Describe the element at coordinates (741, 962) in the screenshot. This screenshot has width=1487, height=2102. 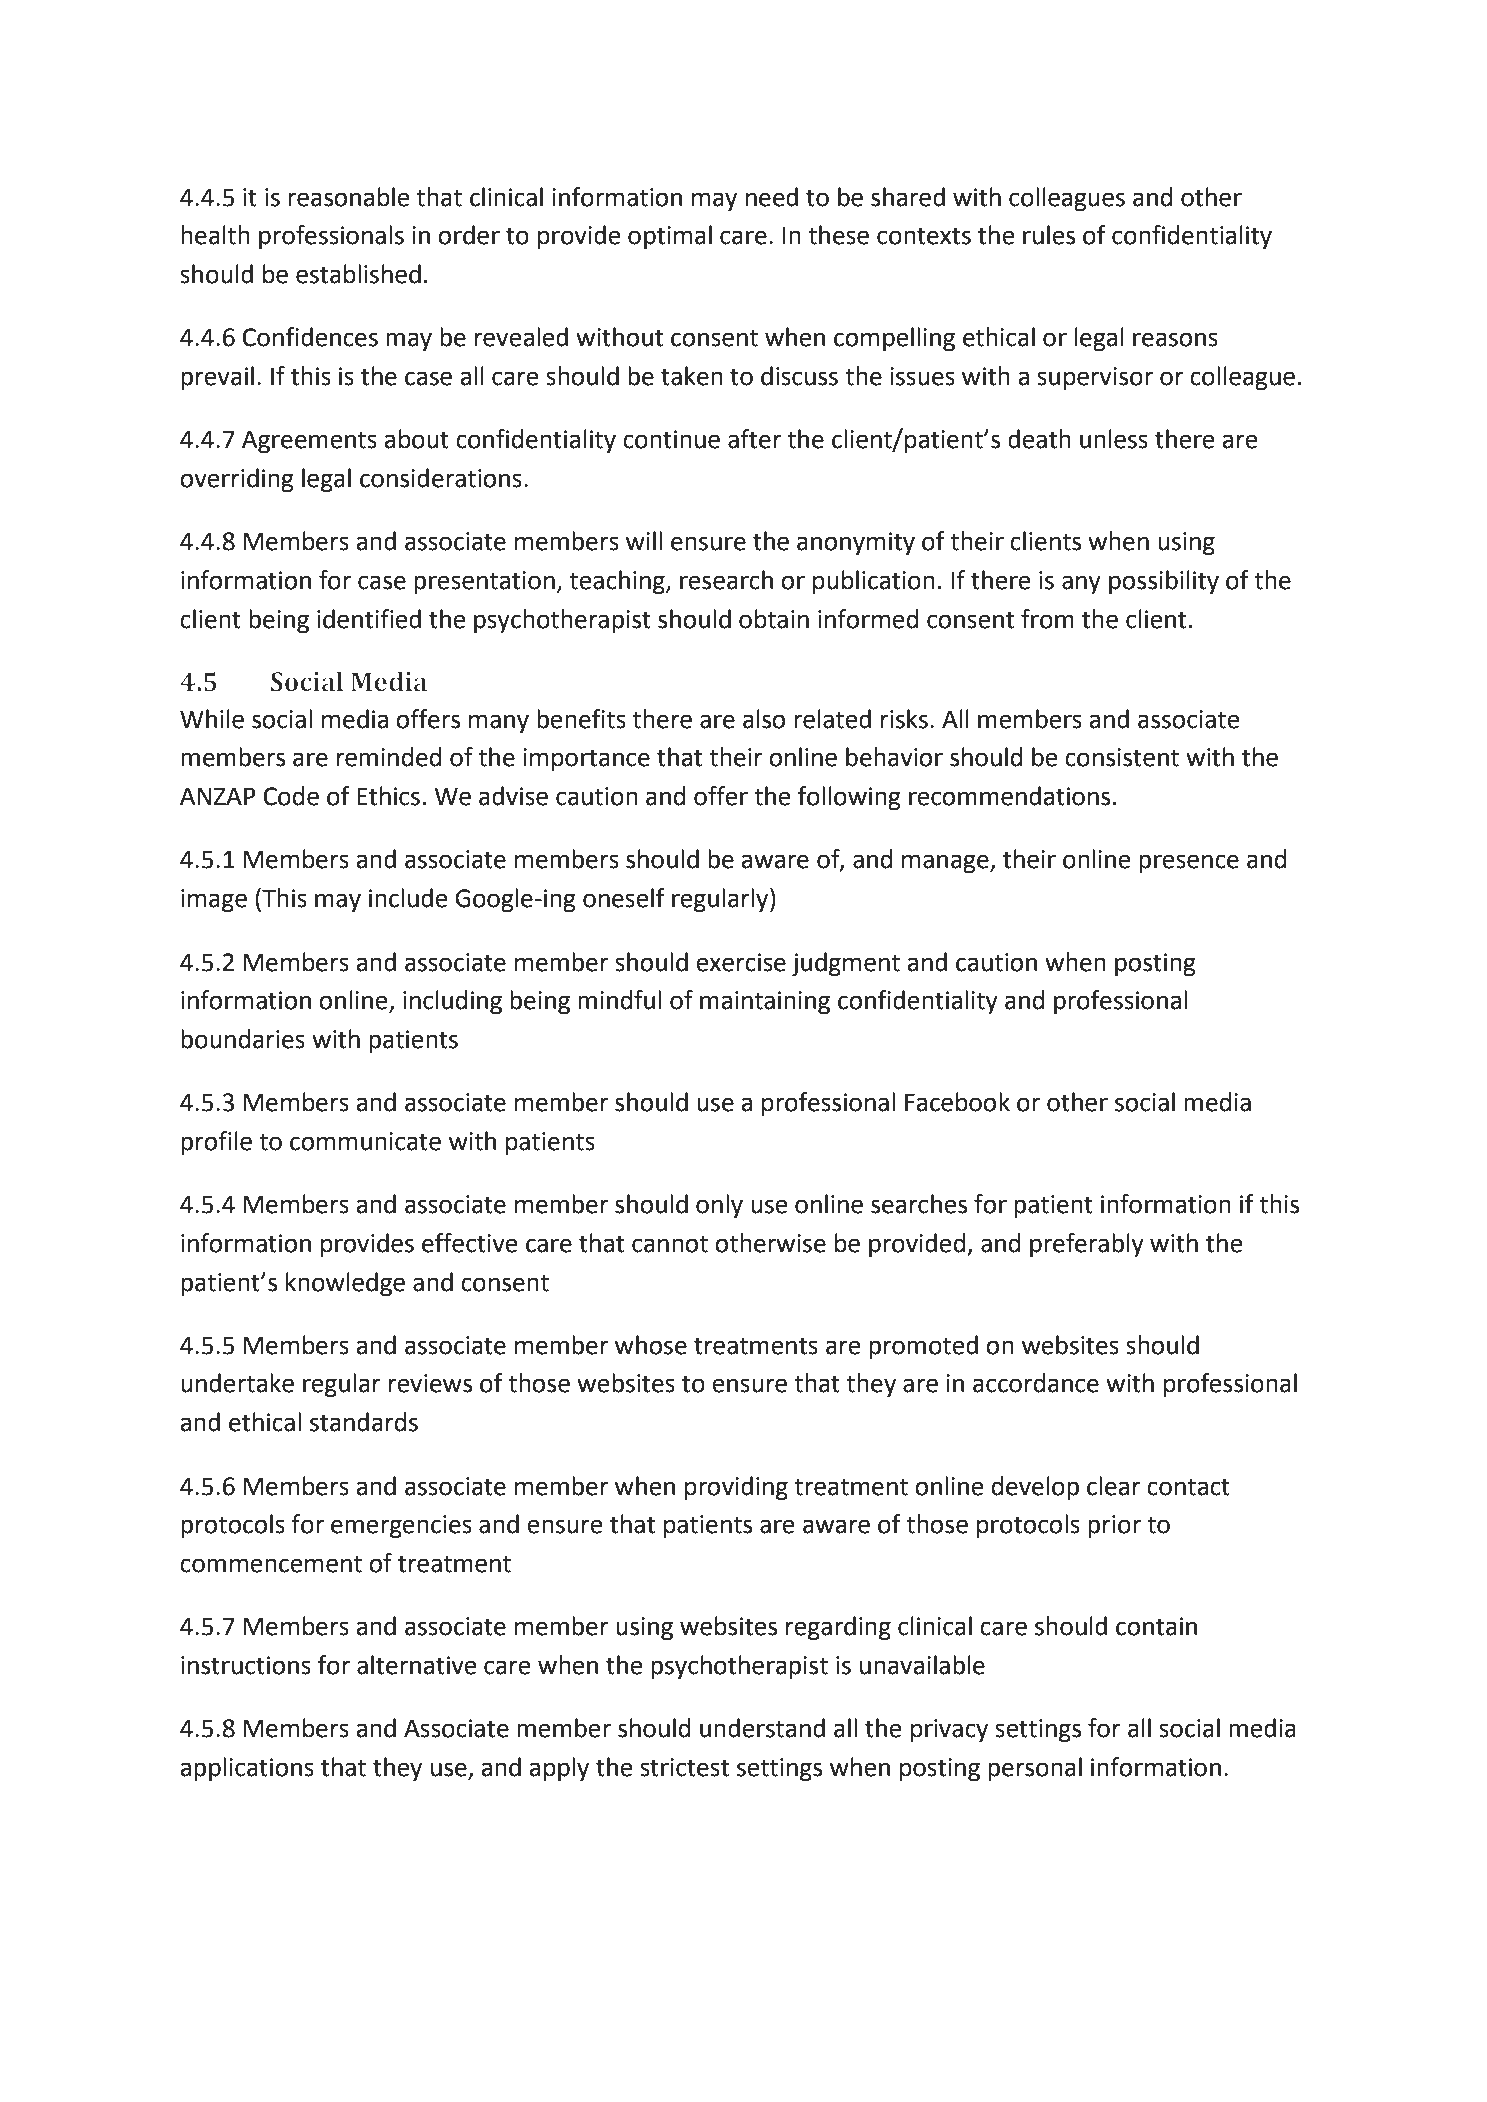
I see `exercise` at that location.
